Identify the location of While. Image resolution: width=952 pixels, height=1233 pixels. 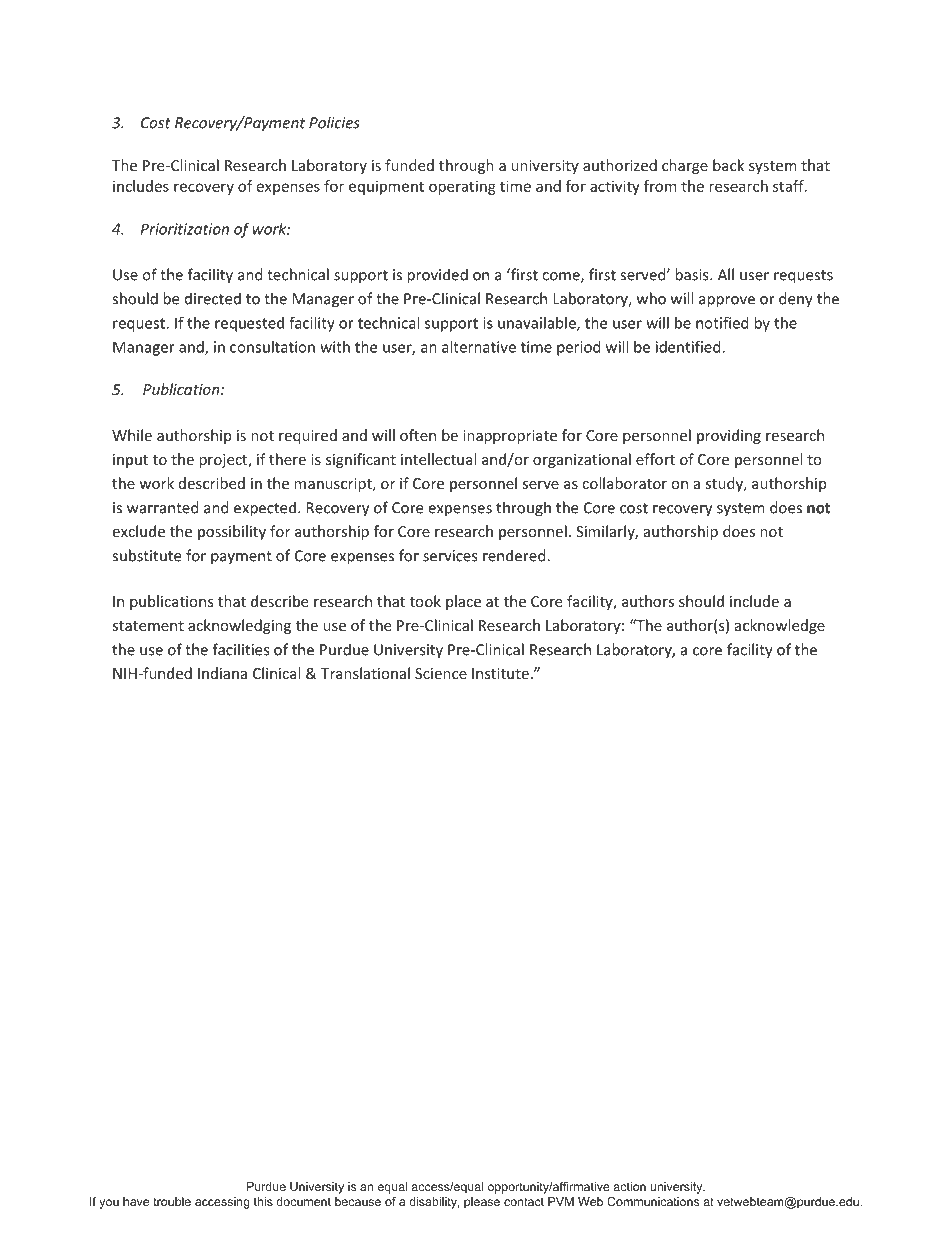
(132, 435).
